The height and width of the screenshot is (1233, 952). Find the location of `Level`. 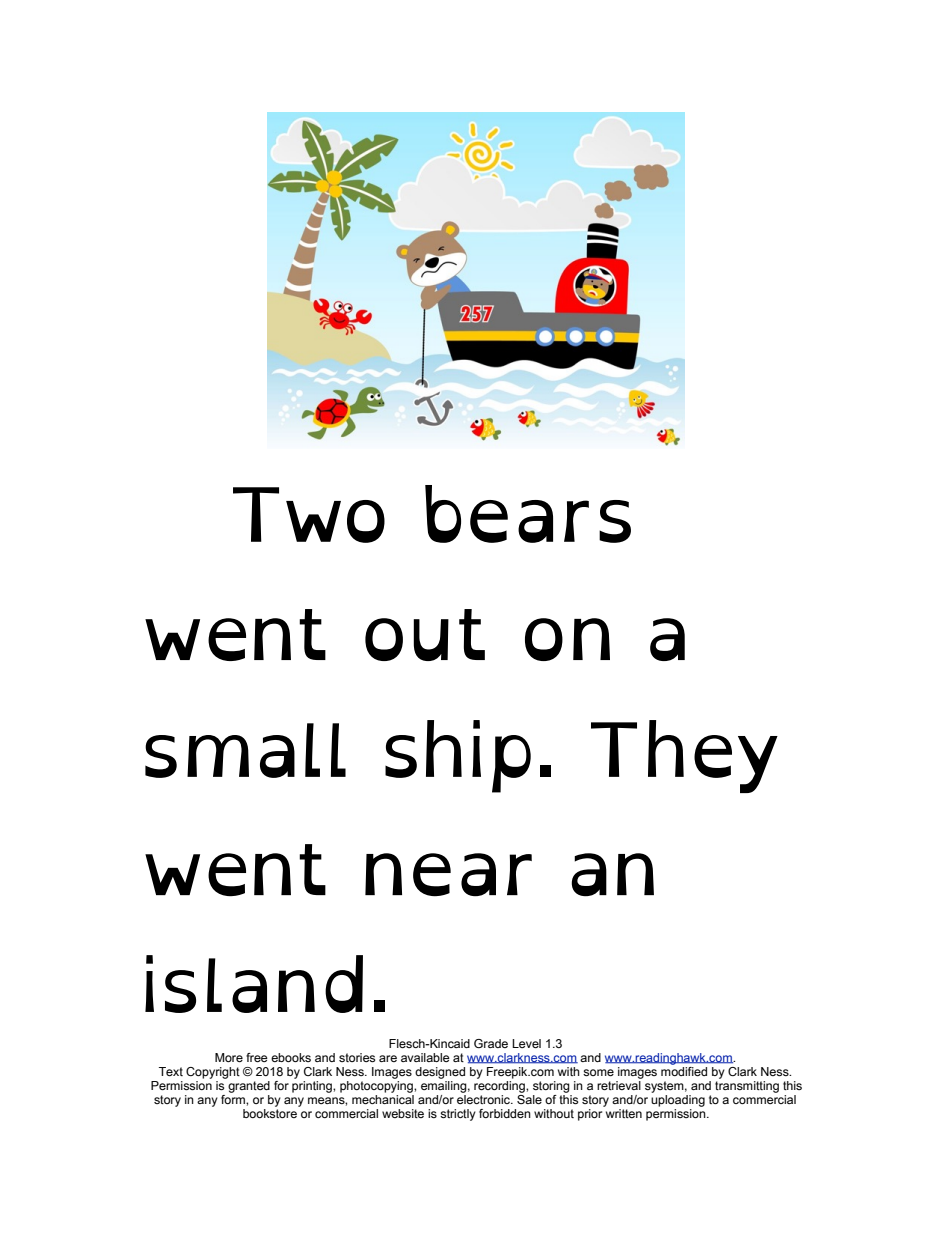

Level is located at coordinates (526, 1043).
